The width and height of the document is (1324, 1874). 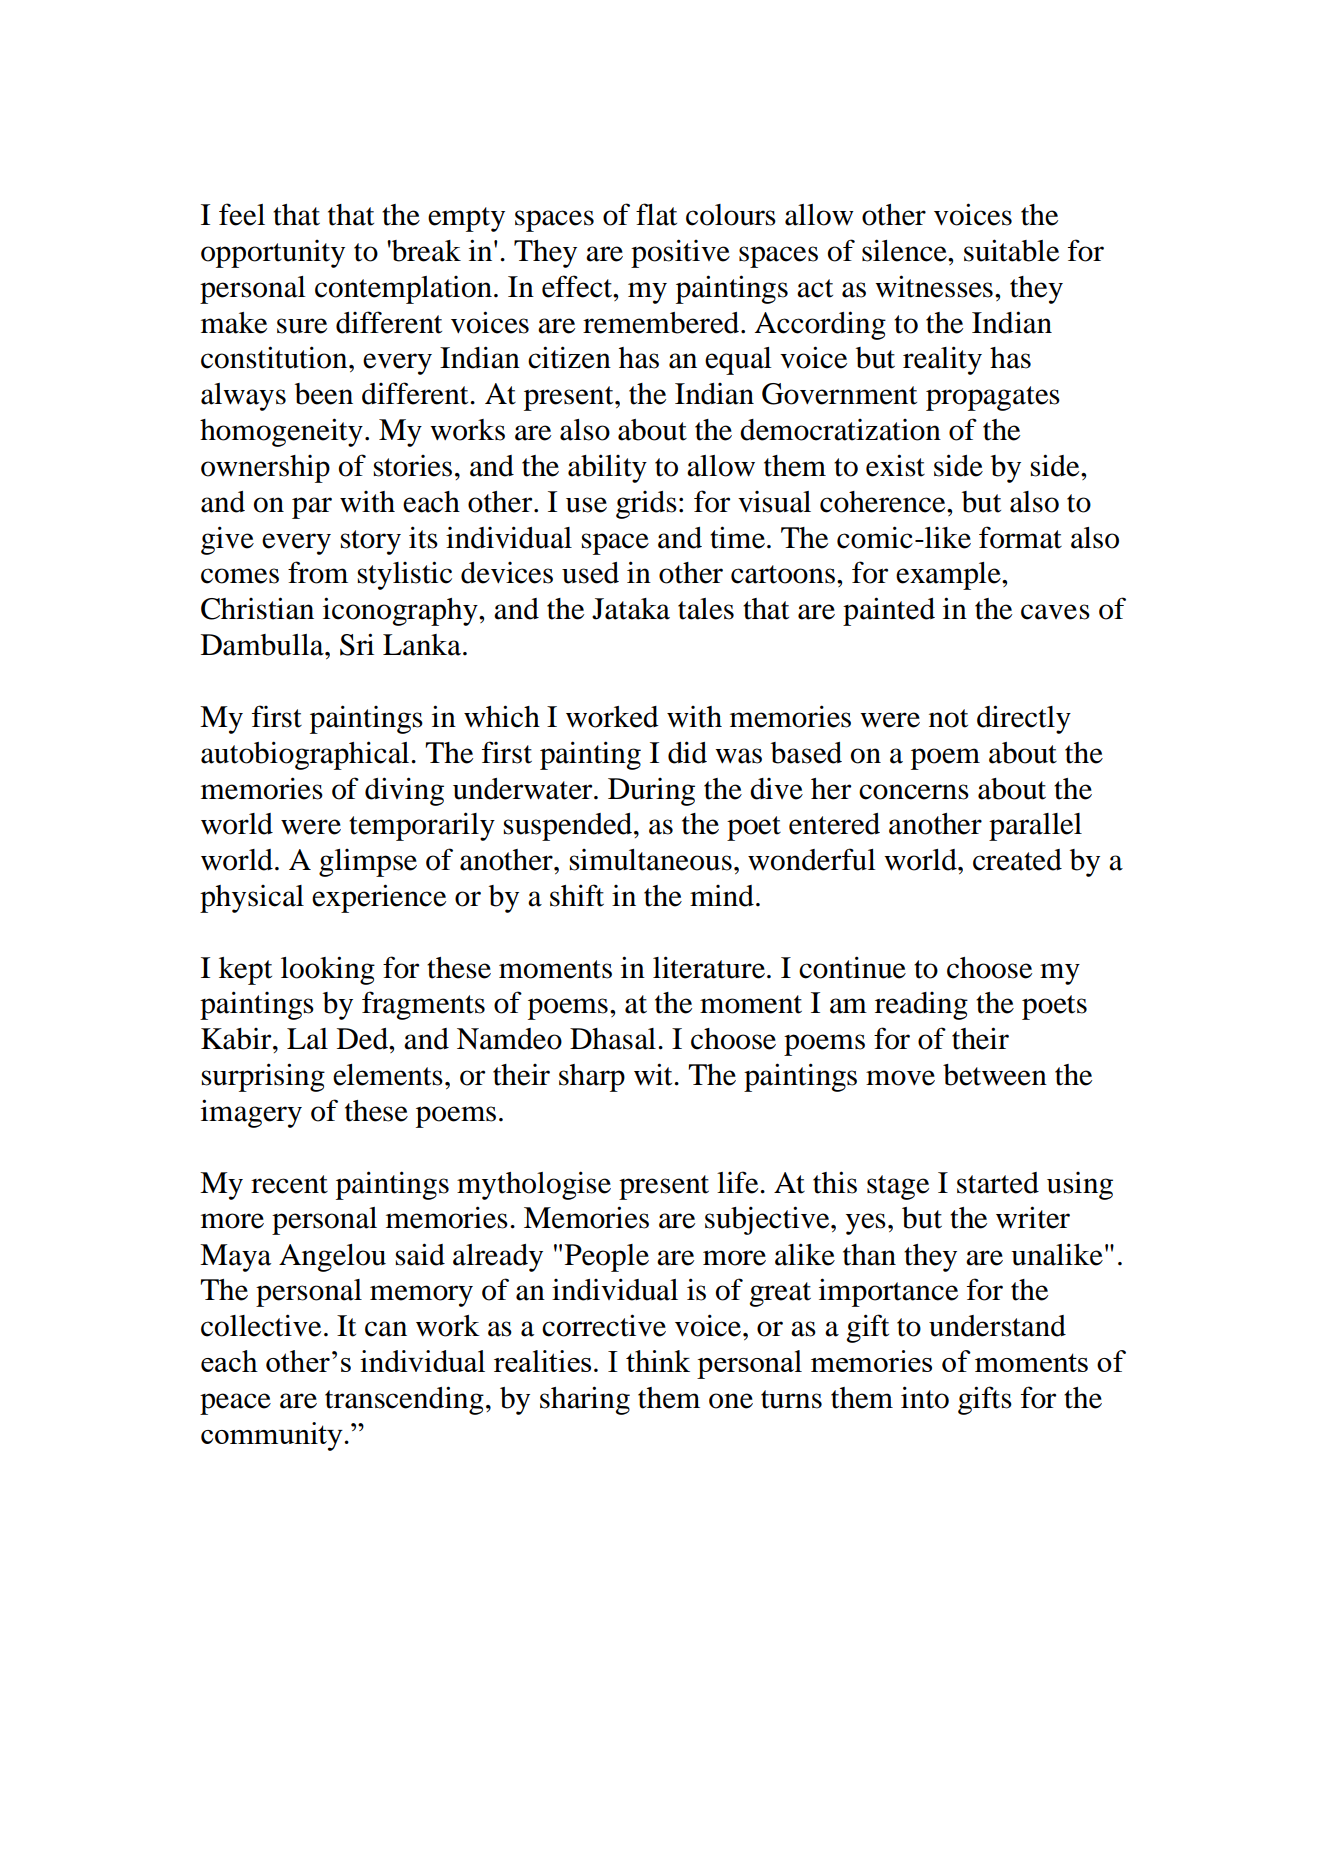 What do you see at coordinates (404, 1400) in the document?
I see `transcending` at bounding box center [404, 1400].
